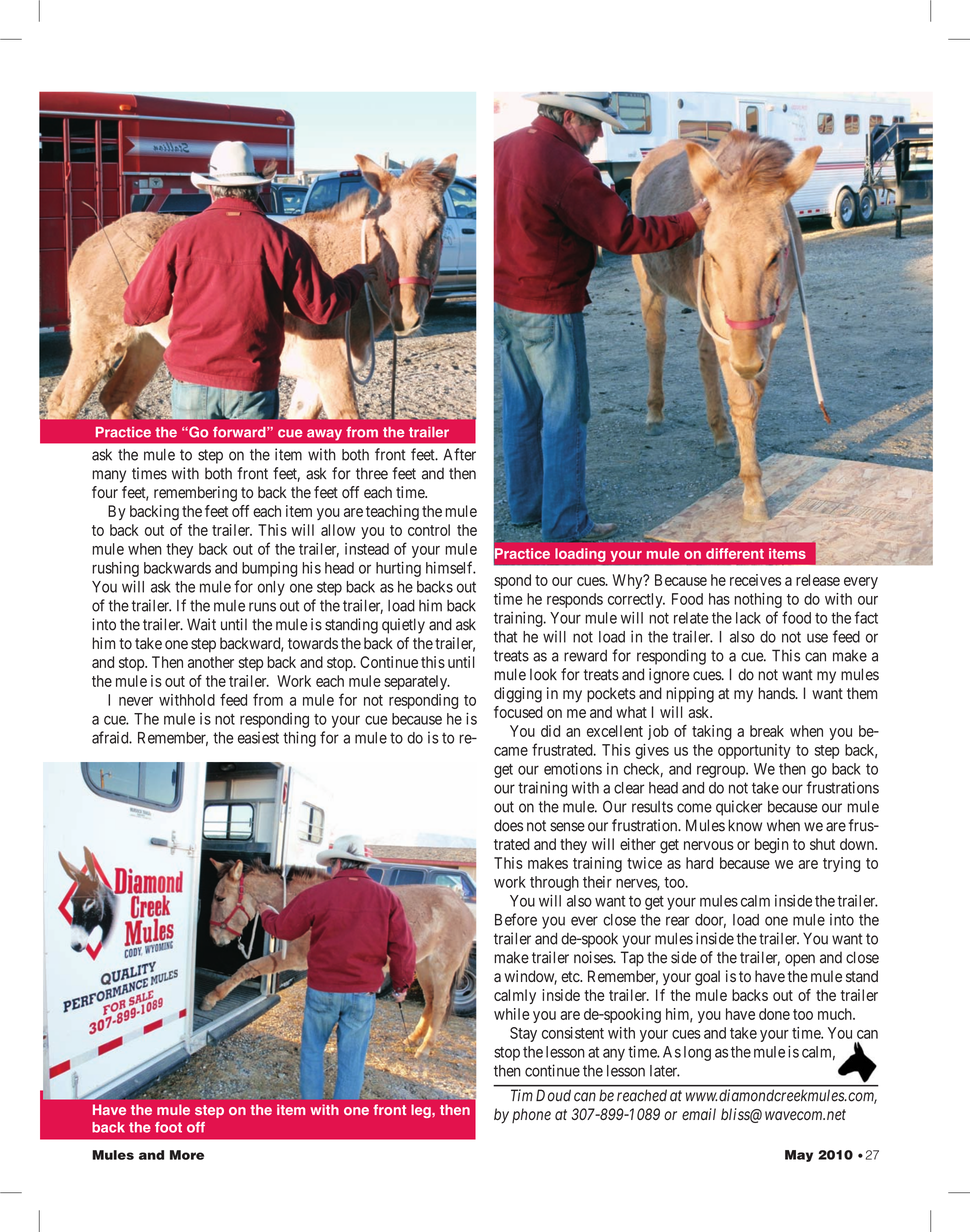  What do you see at coordinates (168, 1127) in the page?
I see `foot` at bounding box center [168, 1127].
